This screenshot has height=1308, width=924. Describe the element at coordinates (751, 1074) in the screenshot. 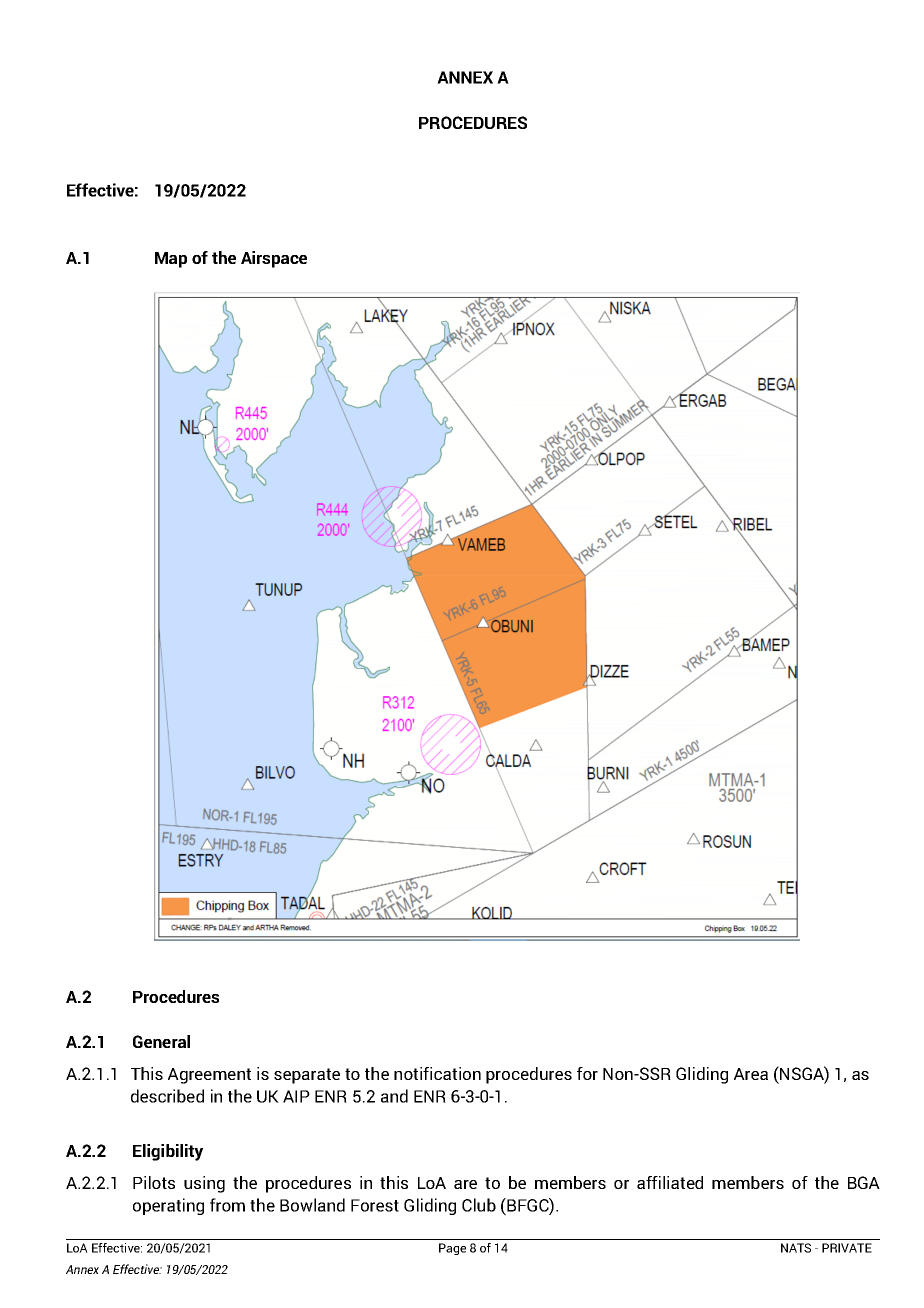

I see `Area` at that location.
